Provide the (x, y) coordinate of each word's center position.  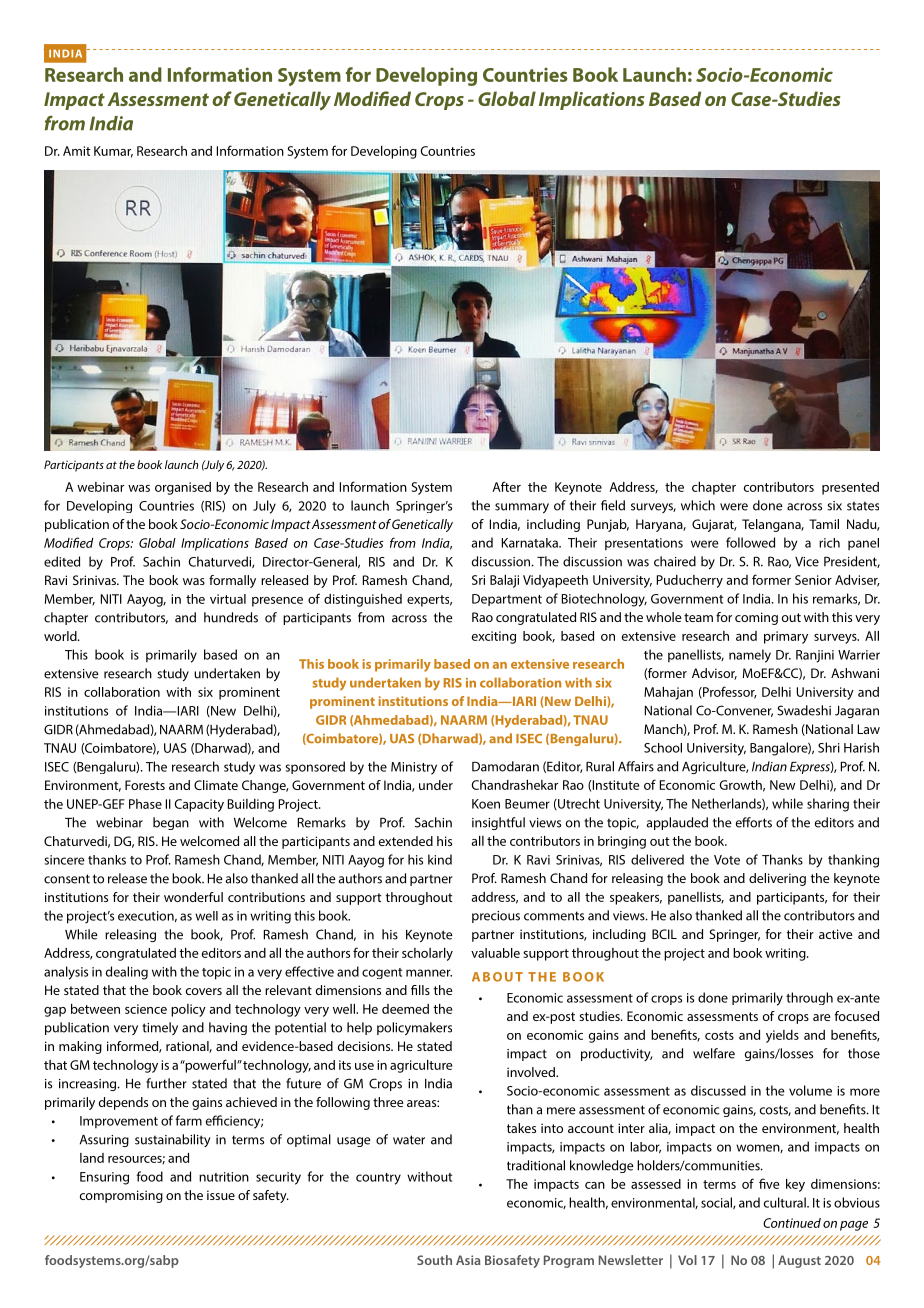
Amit (77, 151)
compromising (121, 1196)
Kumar (113, 152)
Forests (145, 785)
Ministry (414, 768)
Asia (468, 1260)
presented (850, 488)
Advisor (714, 674)
